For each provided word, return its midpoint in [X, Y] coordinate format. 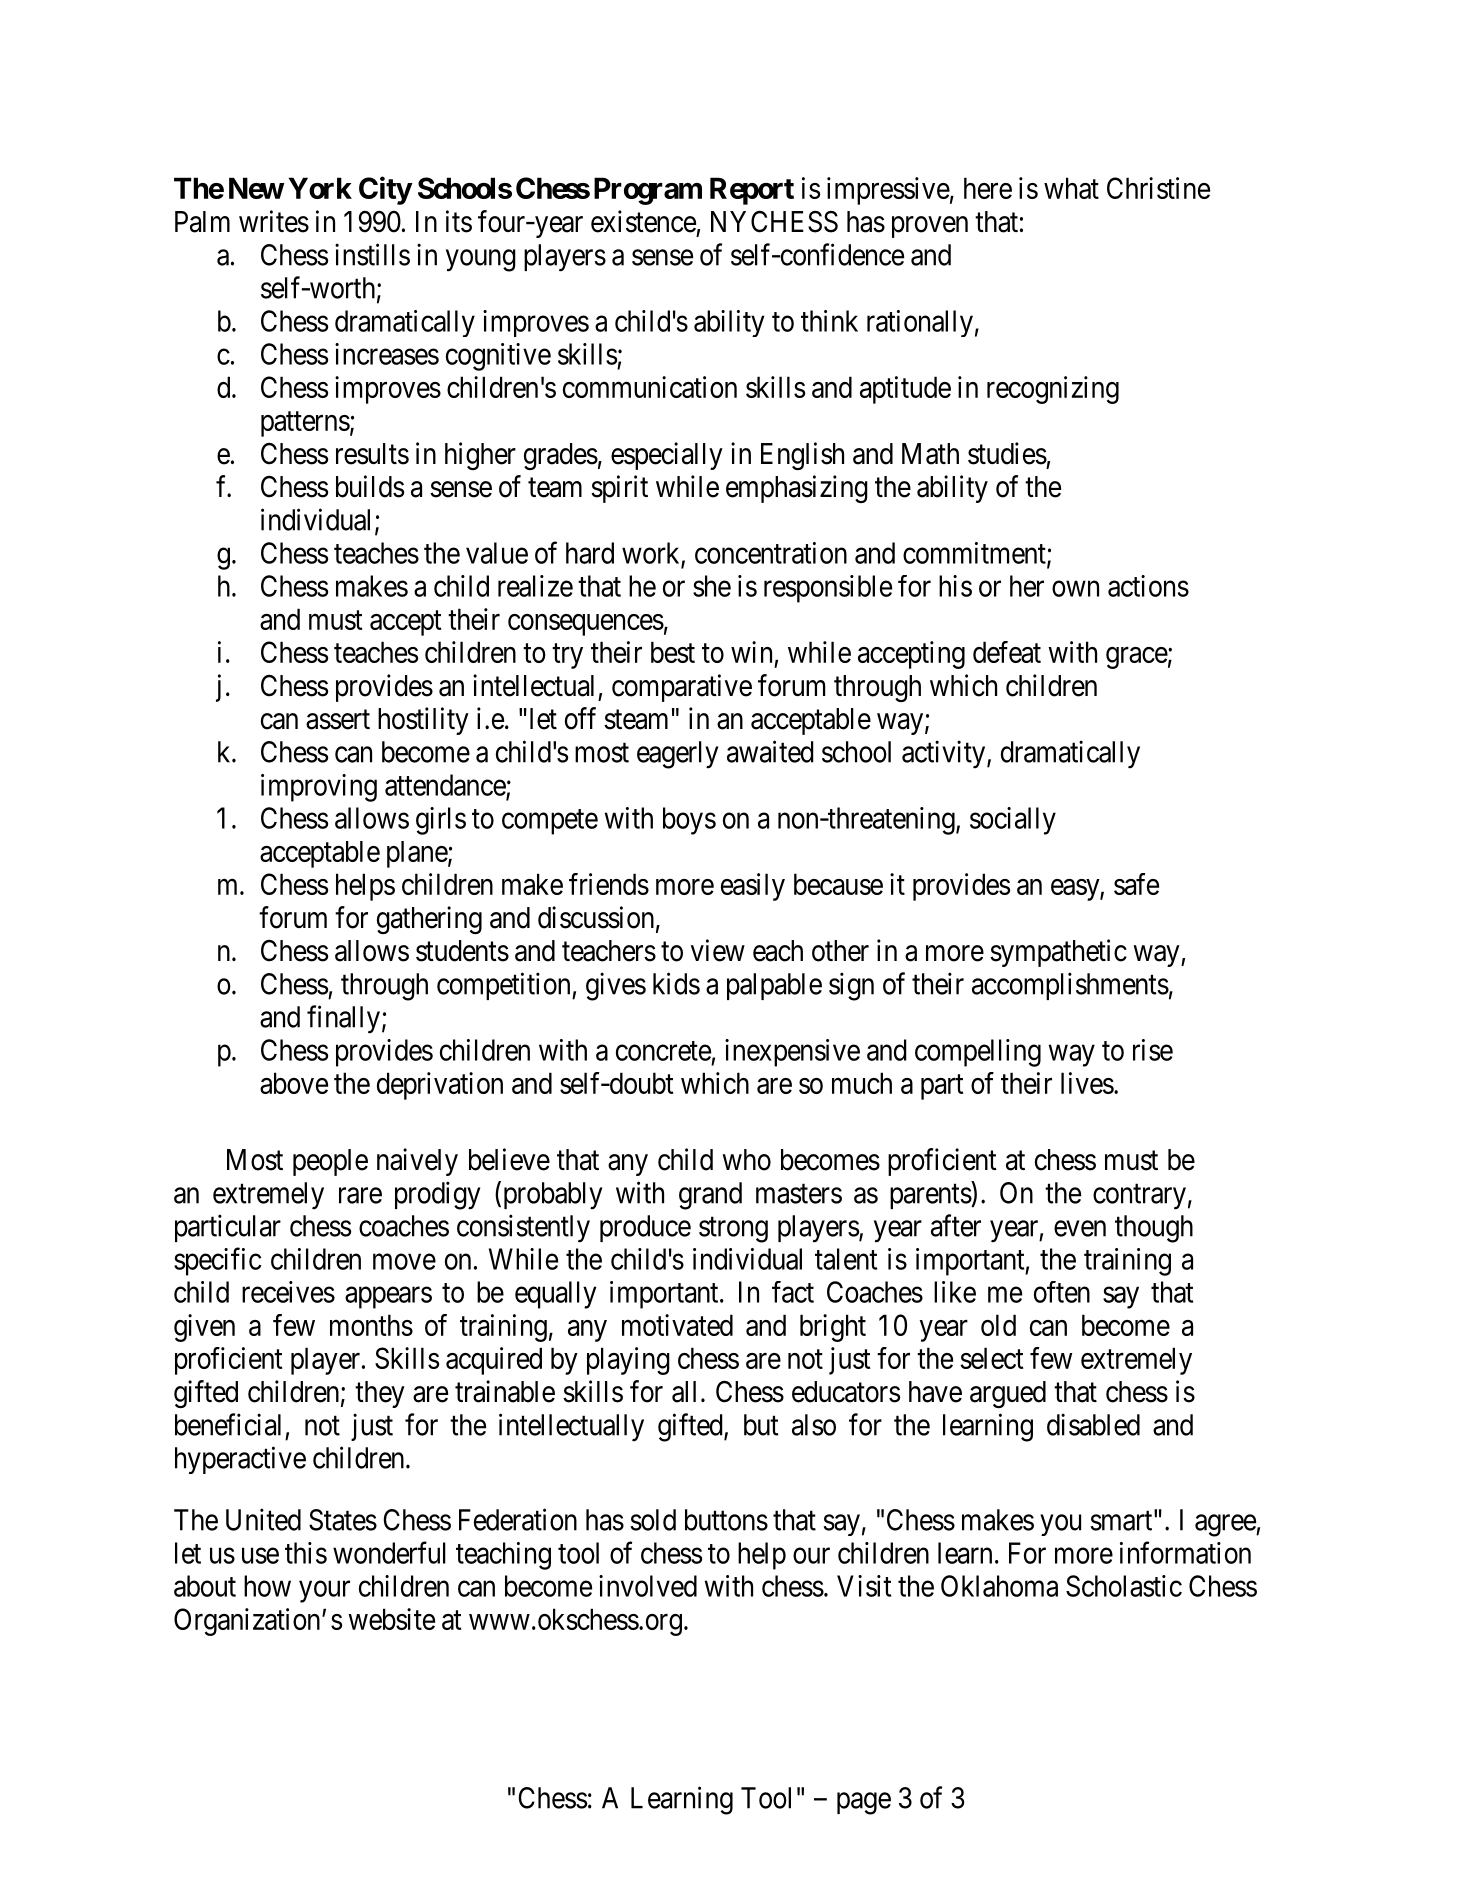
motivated [677, 1325]
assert [338, 720]
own [1075, 589]
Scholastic [1124, 1586]
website [391, 1619]
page [864, 1804]
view [718, 950]
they [380, 1394]
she [712, 586]
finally [343, 1019]
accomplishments [1070, 986]
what [1071, 188]
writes [274, 221]
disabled [1093, 1424]
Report [752, 191]
